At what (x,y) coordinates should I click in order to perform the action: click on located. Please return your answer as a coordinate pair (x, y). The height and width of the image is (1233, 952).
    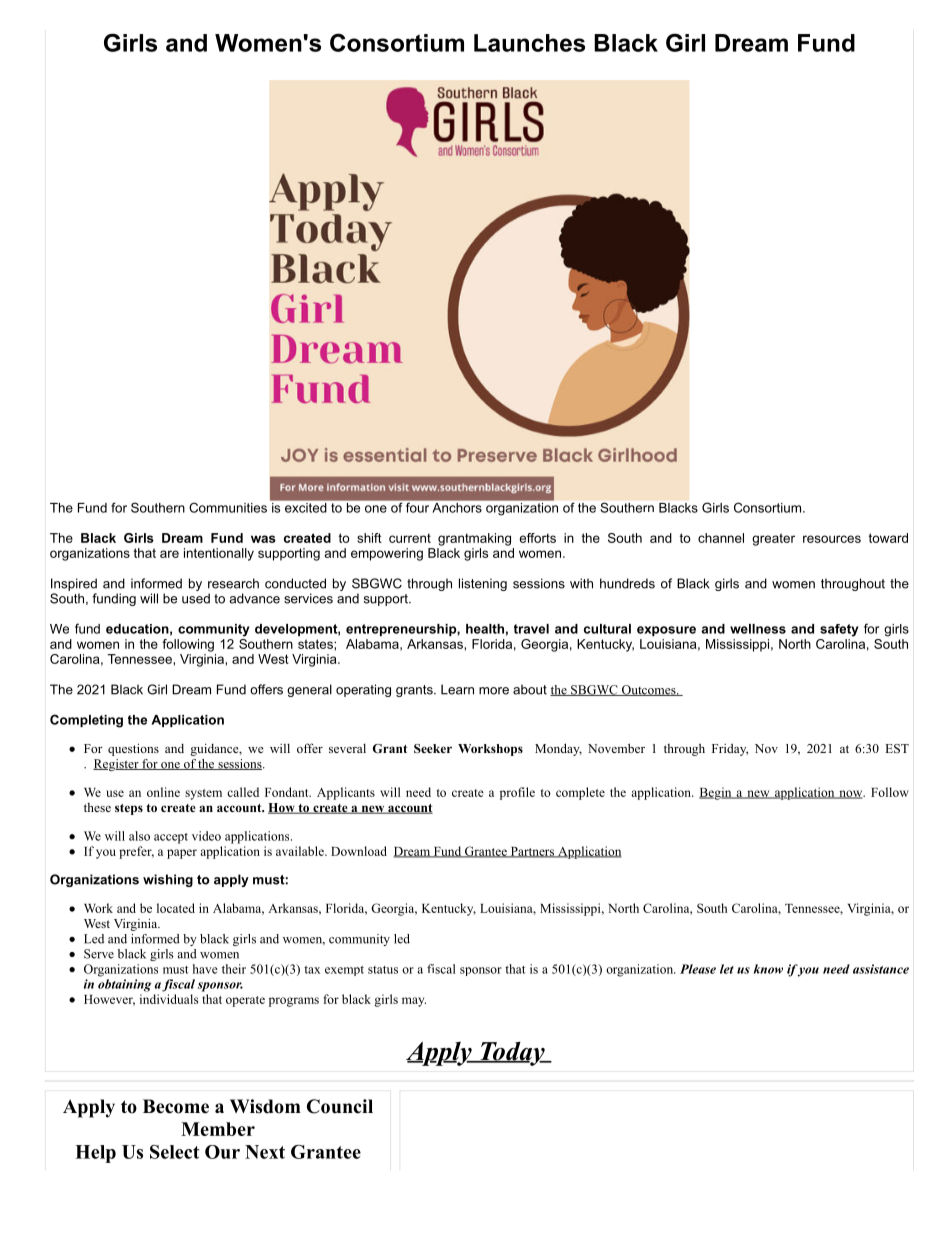
    Looking at the image, I should click on (176, 908).
